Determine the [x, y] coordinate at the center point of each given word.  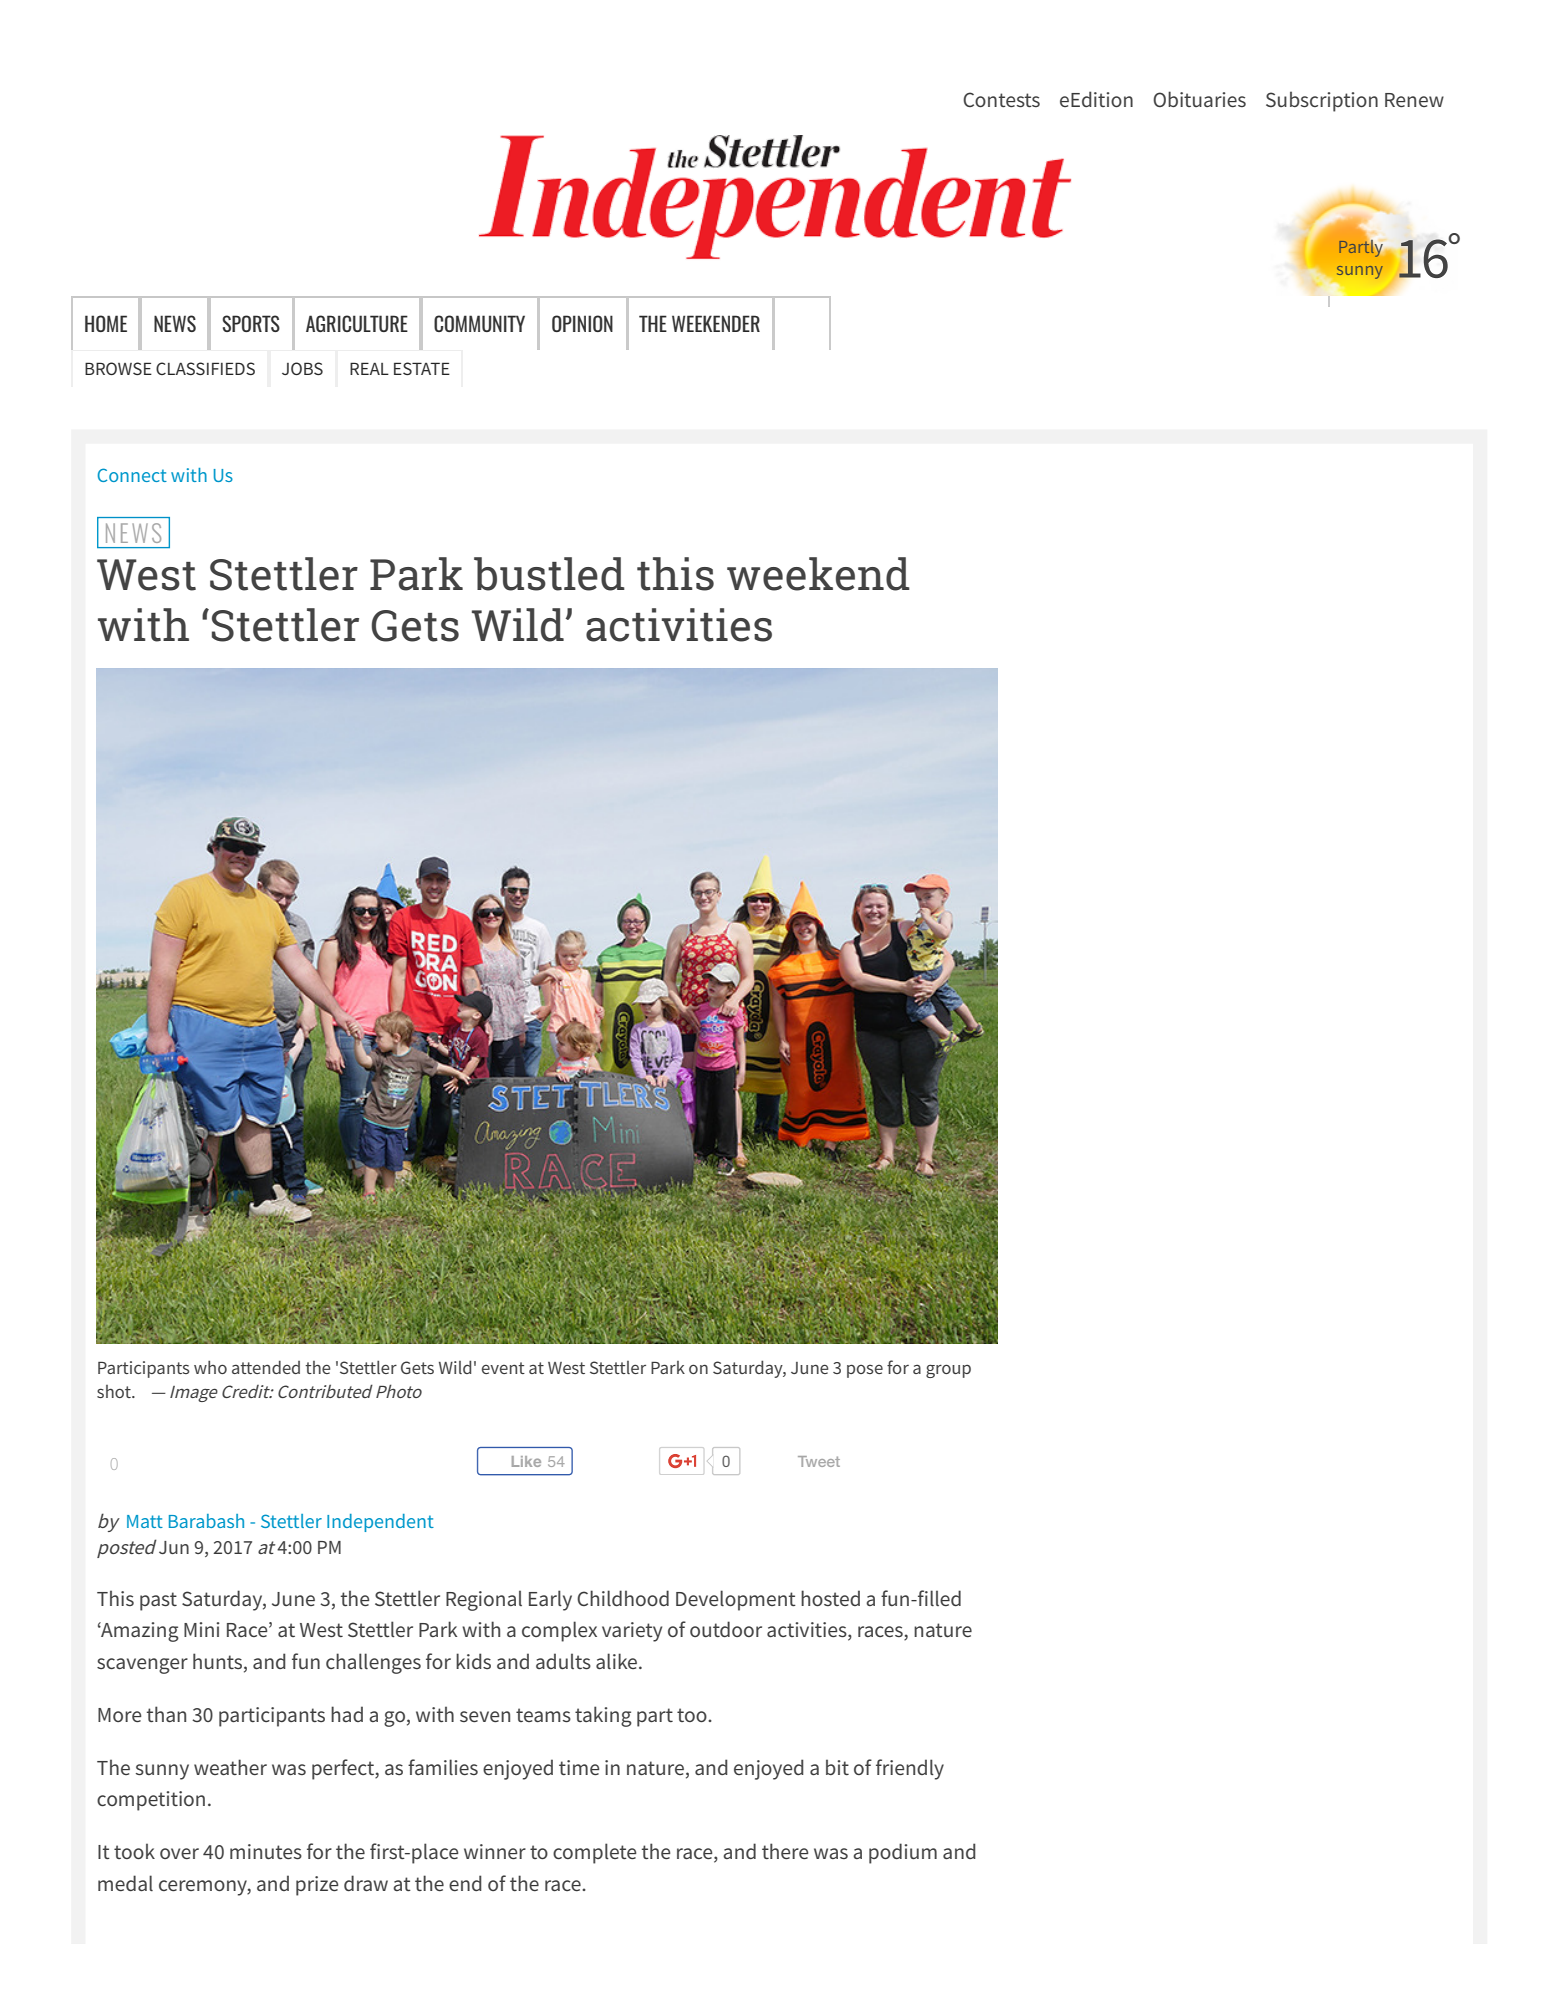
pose [865, 1371]
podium [903, 1853]
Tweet [819, 1461]
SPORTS [251, 323]
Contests [1001, 99]
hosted [830, 1598]
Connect [132, 475]
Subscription [1322, 101]
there [785, 1851]
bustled [549, 574]
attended [266, 1367]
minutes [266, 1851]
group [948, 1371]
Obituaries [1199, 99]
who [210, 1367]
